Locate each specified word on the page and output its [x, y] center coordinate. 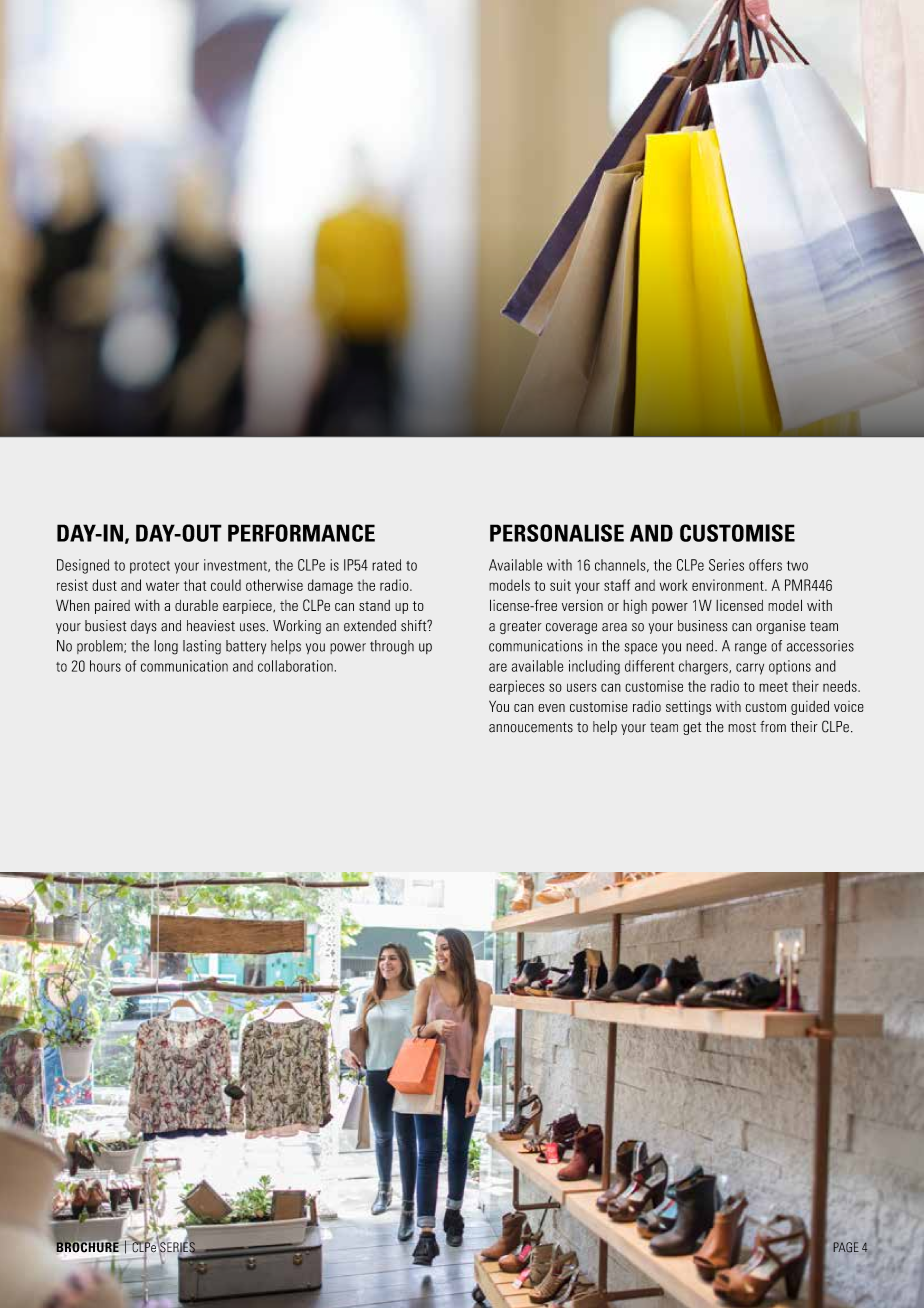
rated [386, 565]
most [742, 727]
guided [810, 707]
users [582, 687]
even [551, 708]
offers [765, 565]
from [773, 727]
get [692, 728]
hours [105, 666]
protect [150, 567]
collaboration [295, 666]
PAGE [846, 1247]
